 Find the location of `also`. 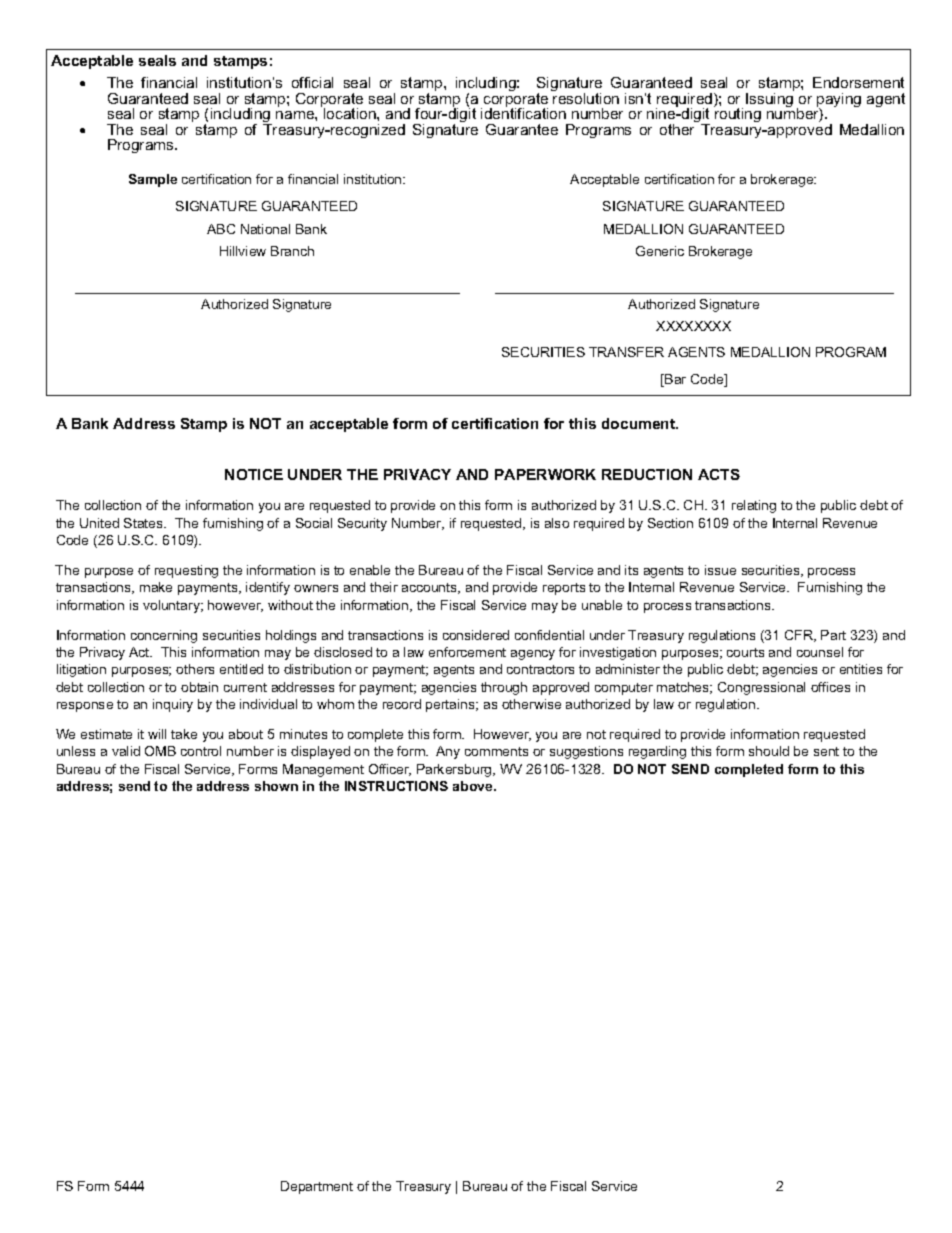

also is located at coordinates (557, 523).
